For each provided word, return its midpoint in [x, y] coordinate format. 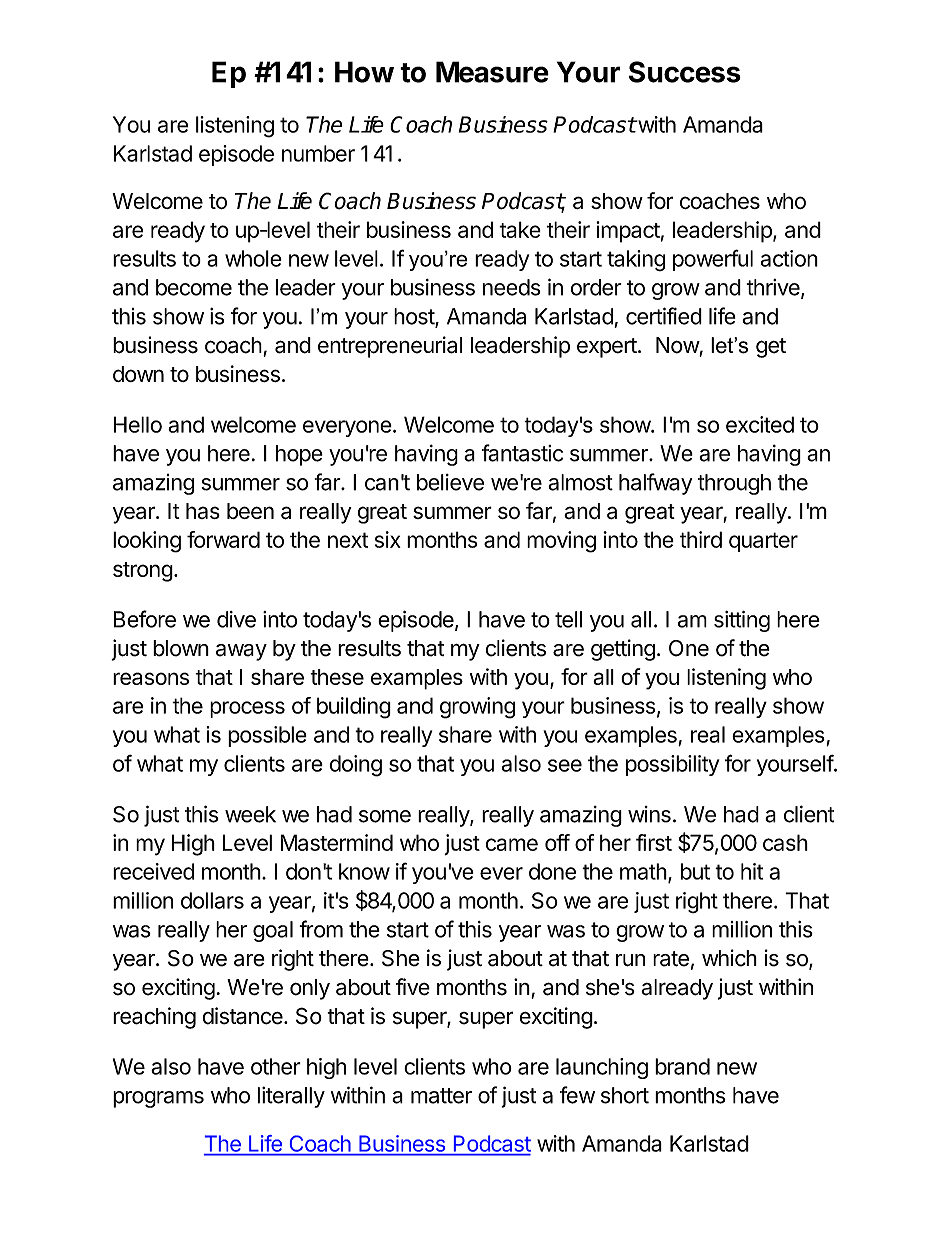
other [276, 1066]
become [194, 287]
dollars [212, 900]
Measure [492, 72]
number [318, 153]
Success [685, 72]
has [203, 511]
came [512, 844]
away [241, 652]
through [734, 484]
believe [450, 482]
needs [512, 287]
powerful [713, 260]
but [695, 871]
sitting [742, 621]
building [354, 708]
